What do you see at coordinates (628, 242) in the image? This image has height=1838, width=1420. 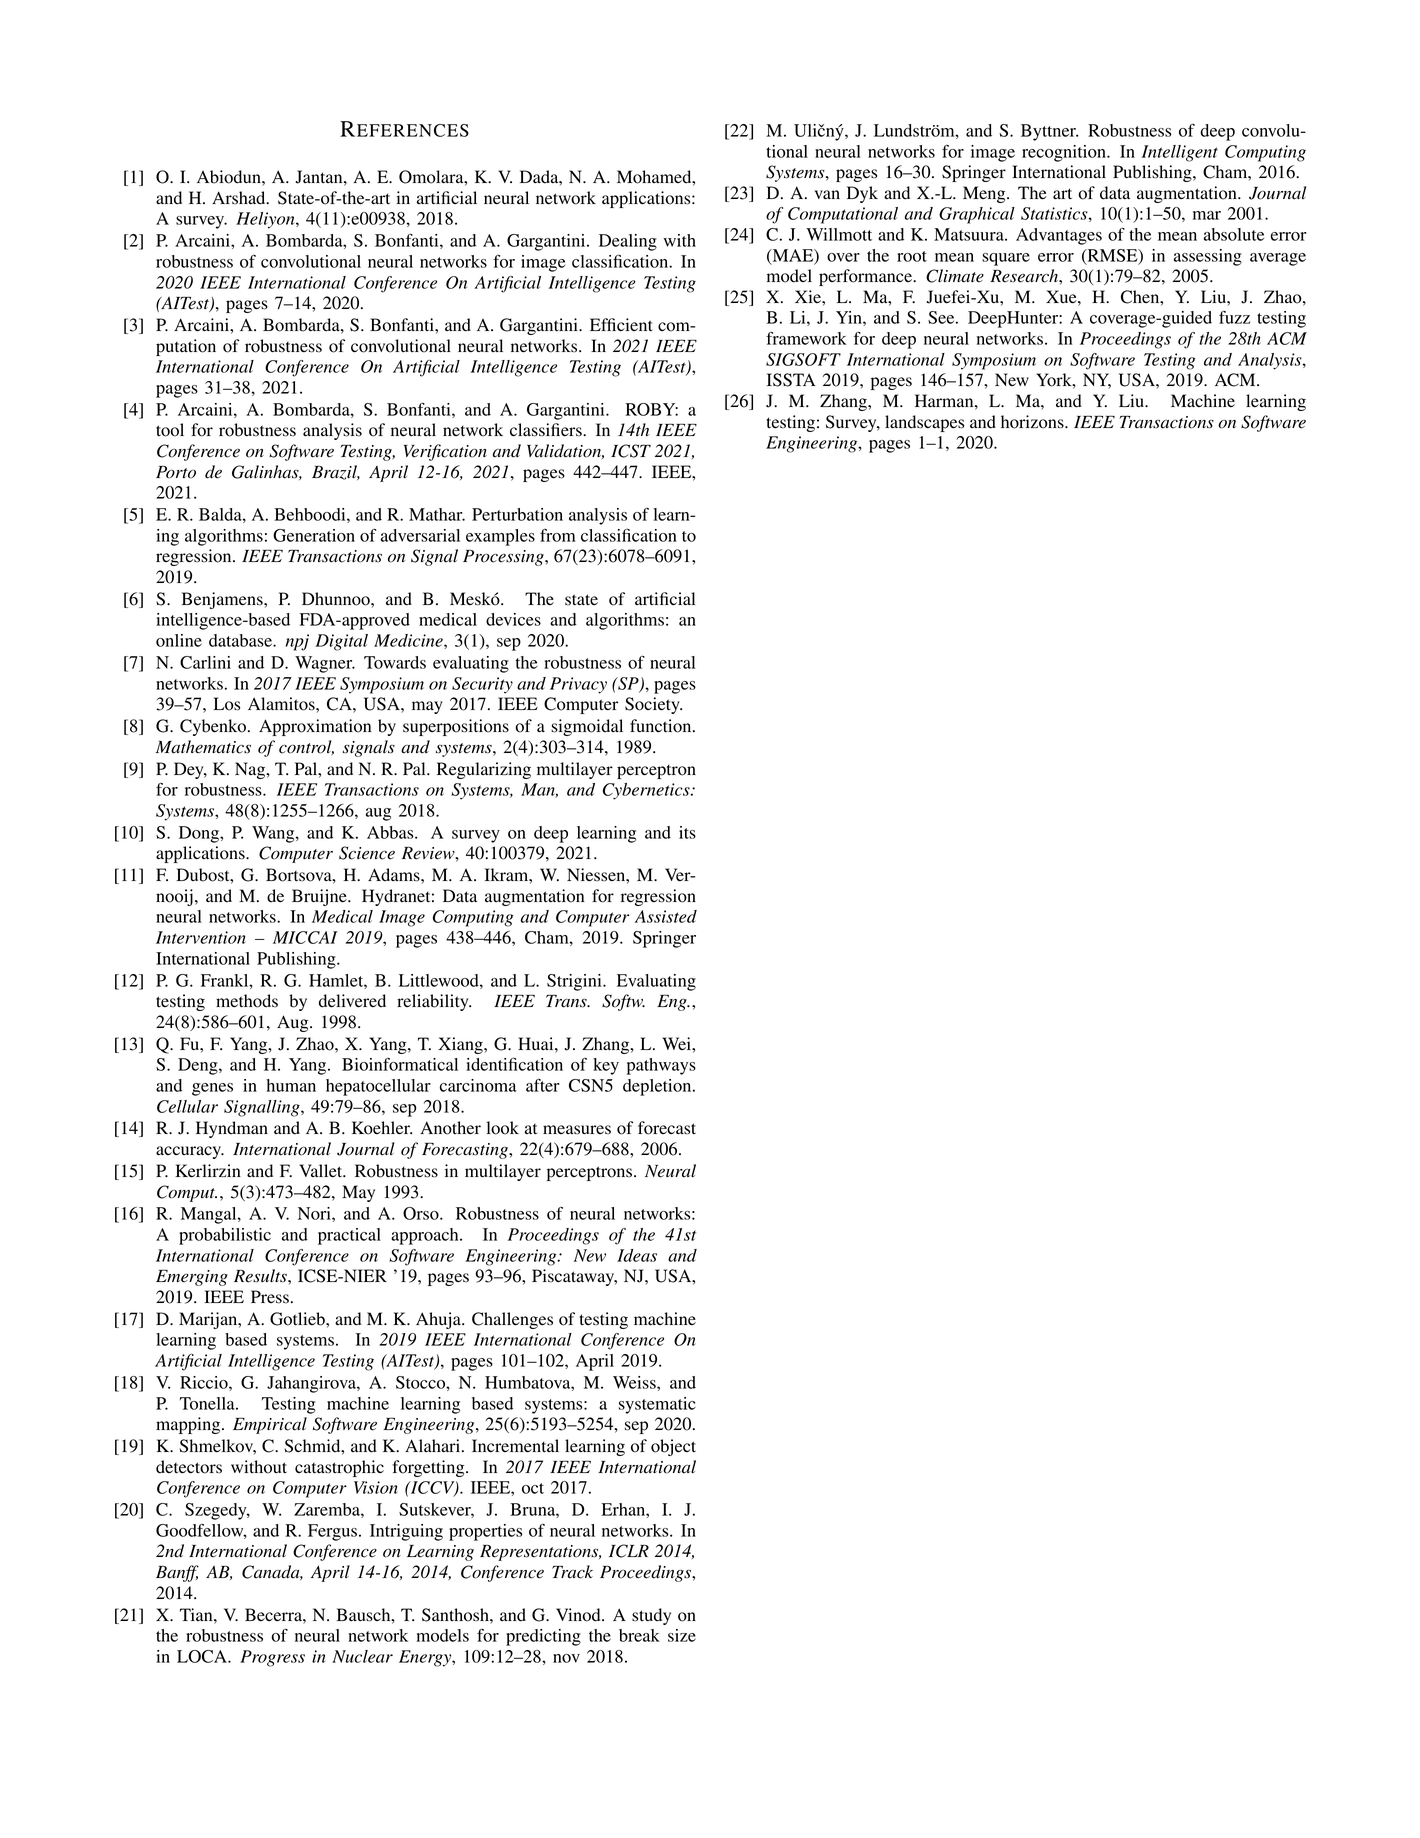 I see `Dealing` at bounding box center [628, 242].
